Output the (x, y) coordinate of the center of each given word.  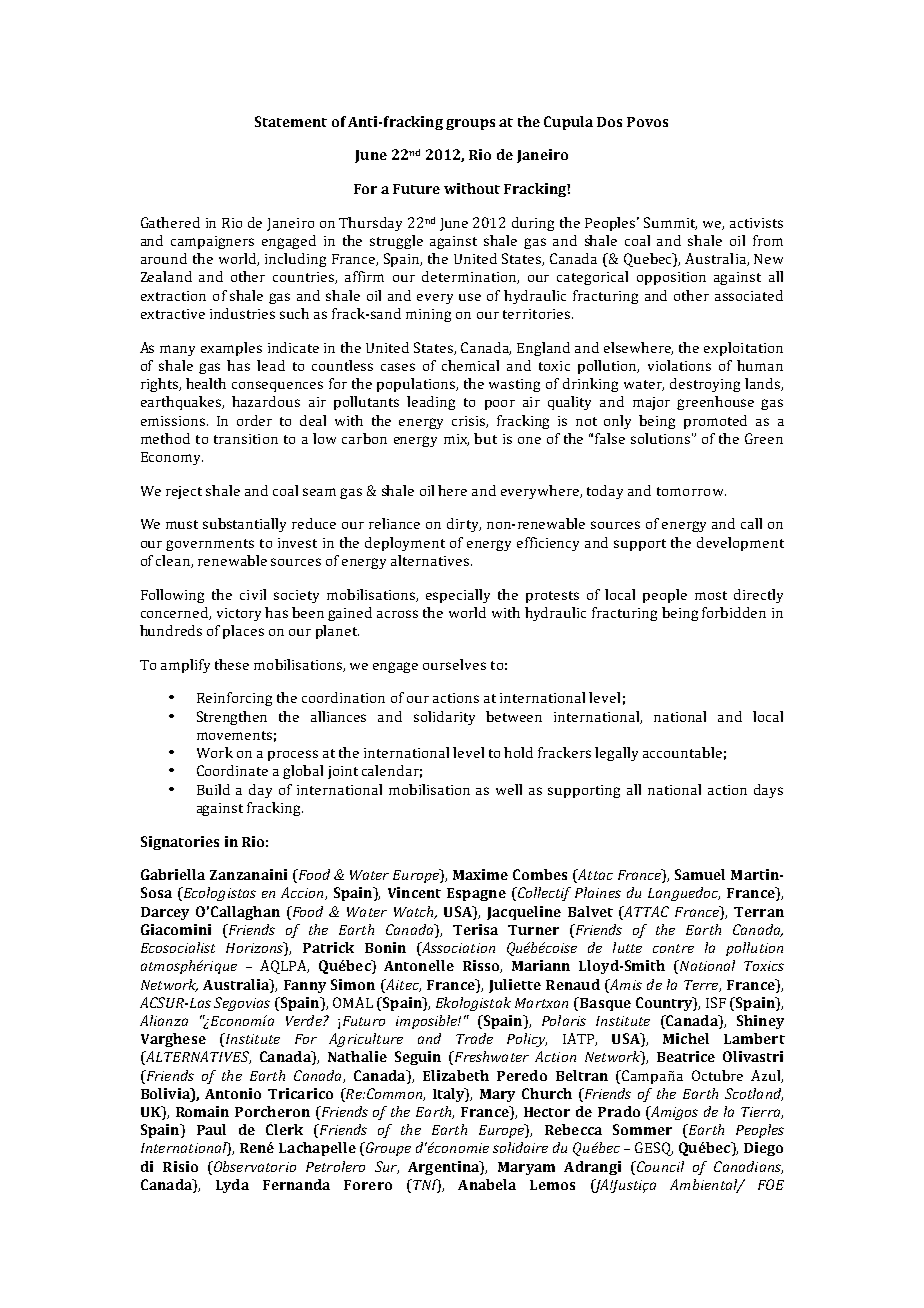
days (768, 791)
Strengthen (232, 718)
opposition (671, 278)
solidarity (444, 718)
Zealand (166, 276)
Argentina (444, 1168)
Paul (211, 1129)
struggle (396, 242)
